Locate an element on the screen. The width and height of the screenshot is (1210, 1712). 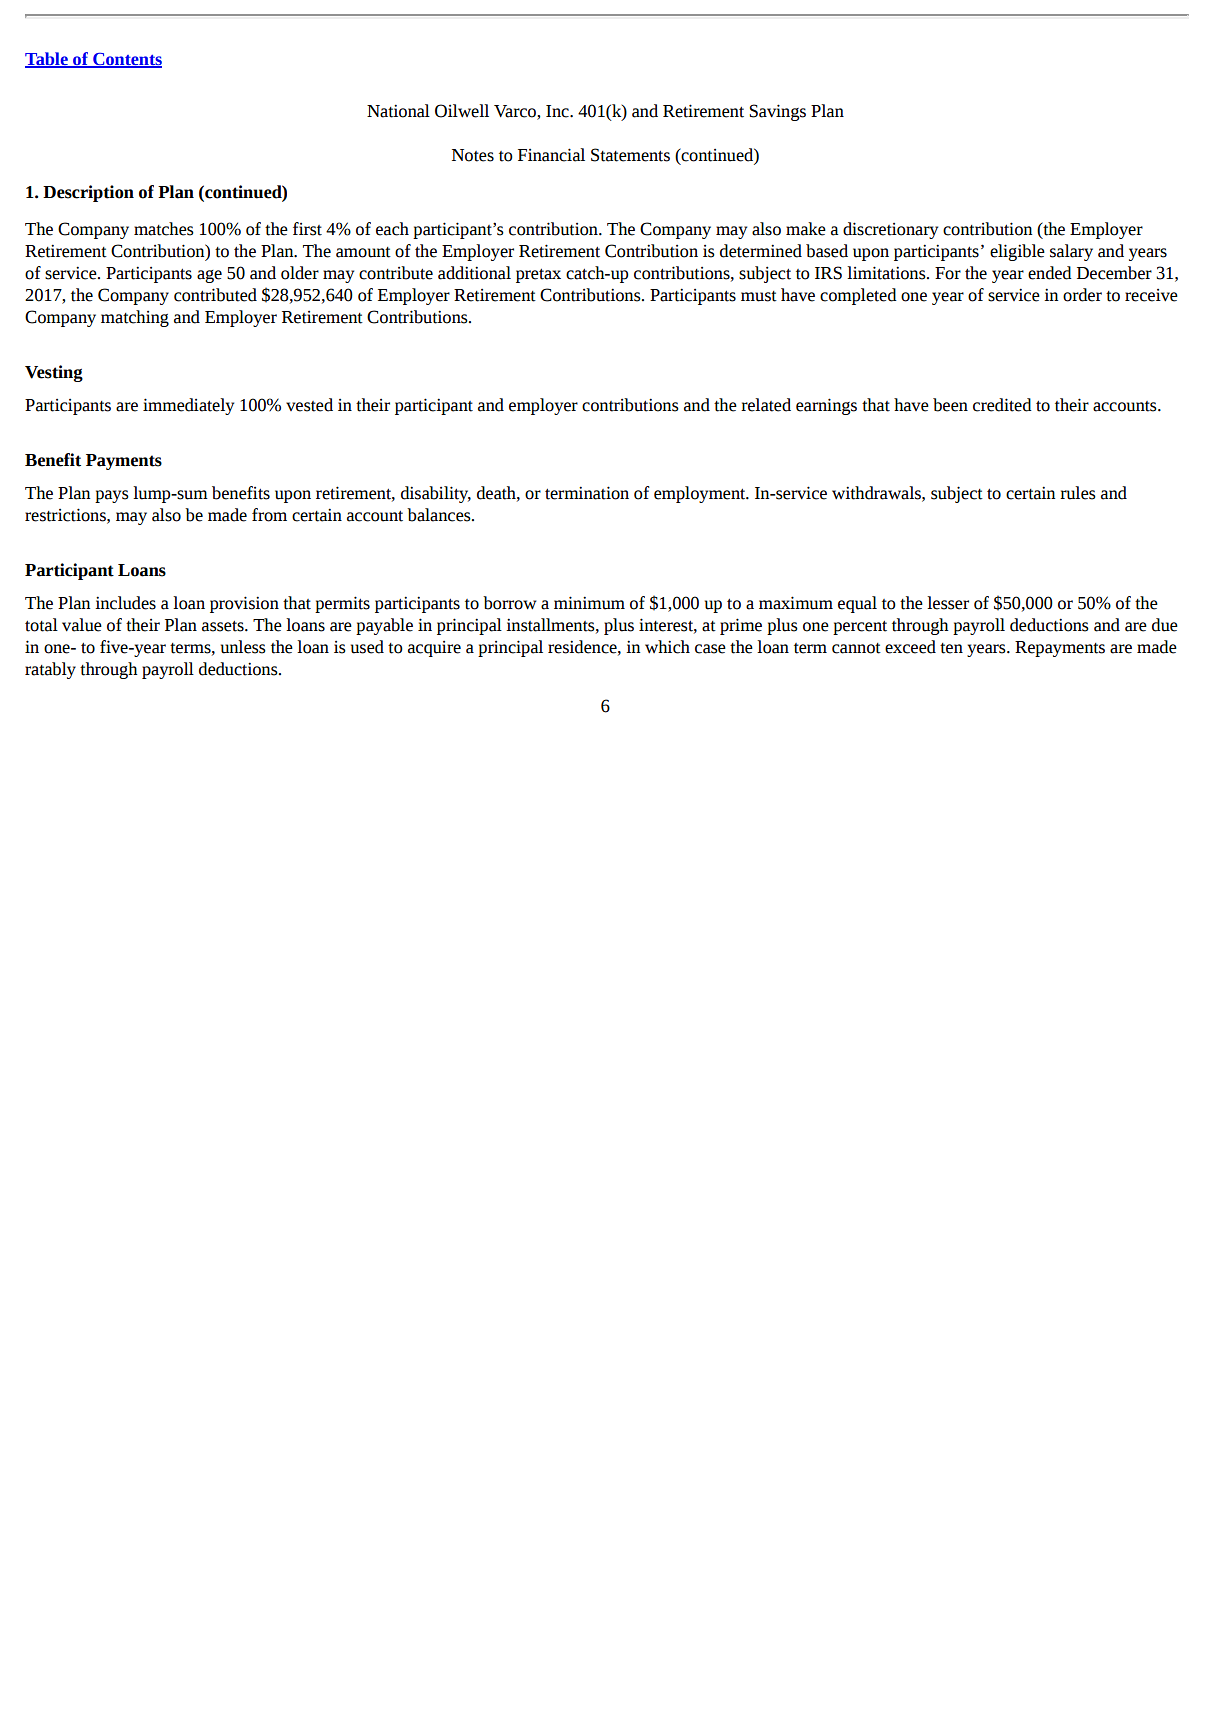
assets is located at coordinates (224, 626).
